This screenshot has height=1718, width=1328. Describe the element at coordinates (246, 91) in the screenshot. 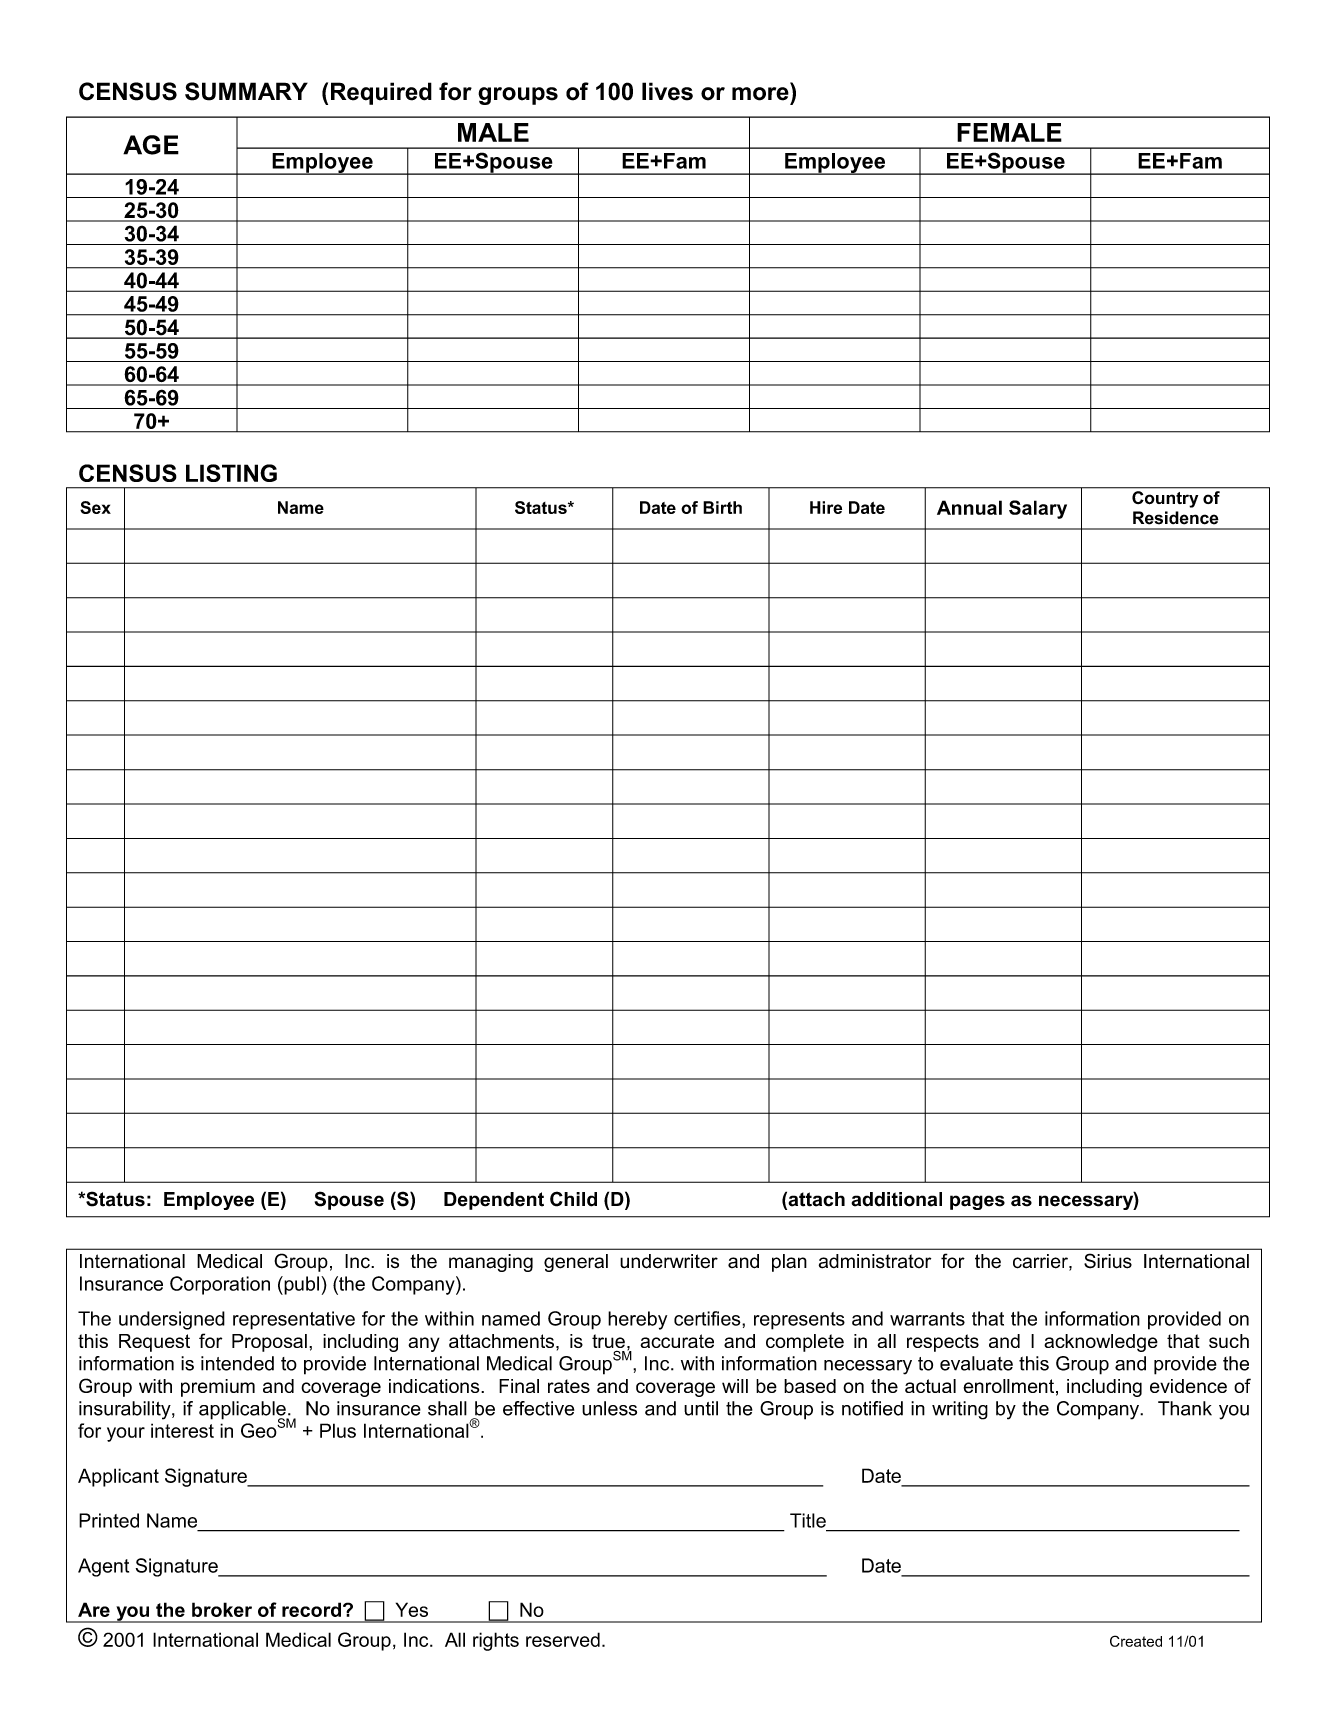

I see `SUMMARY` at that location.
